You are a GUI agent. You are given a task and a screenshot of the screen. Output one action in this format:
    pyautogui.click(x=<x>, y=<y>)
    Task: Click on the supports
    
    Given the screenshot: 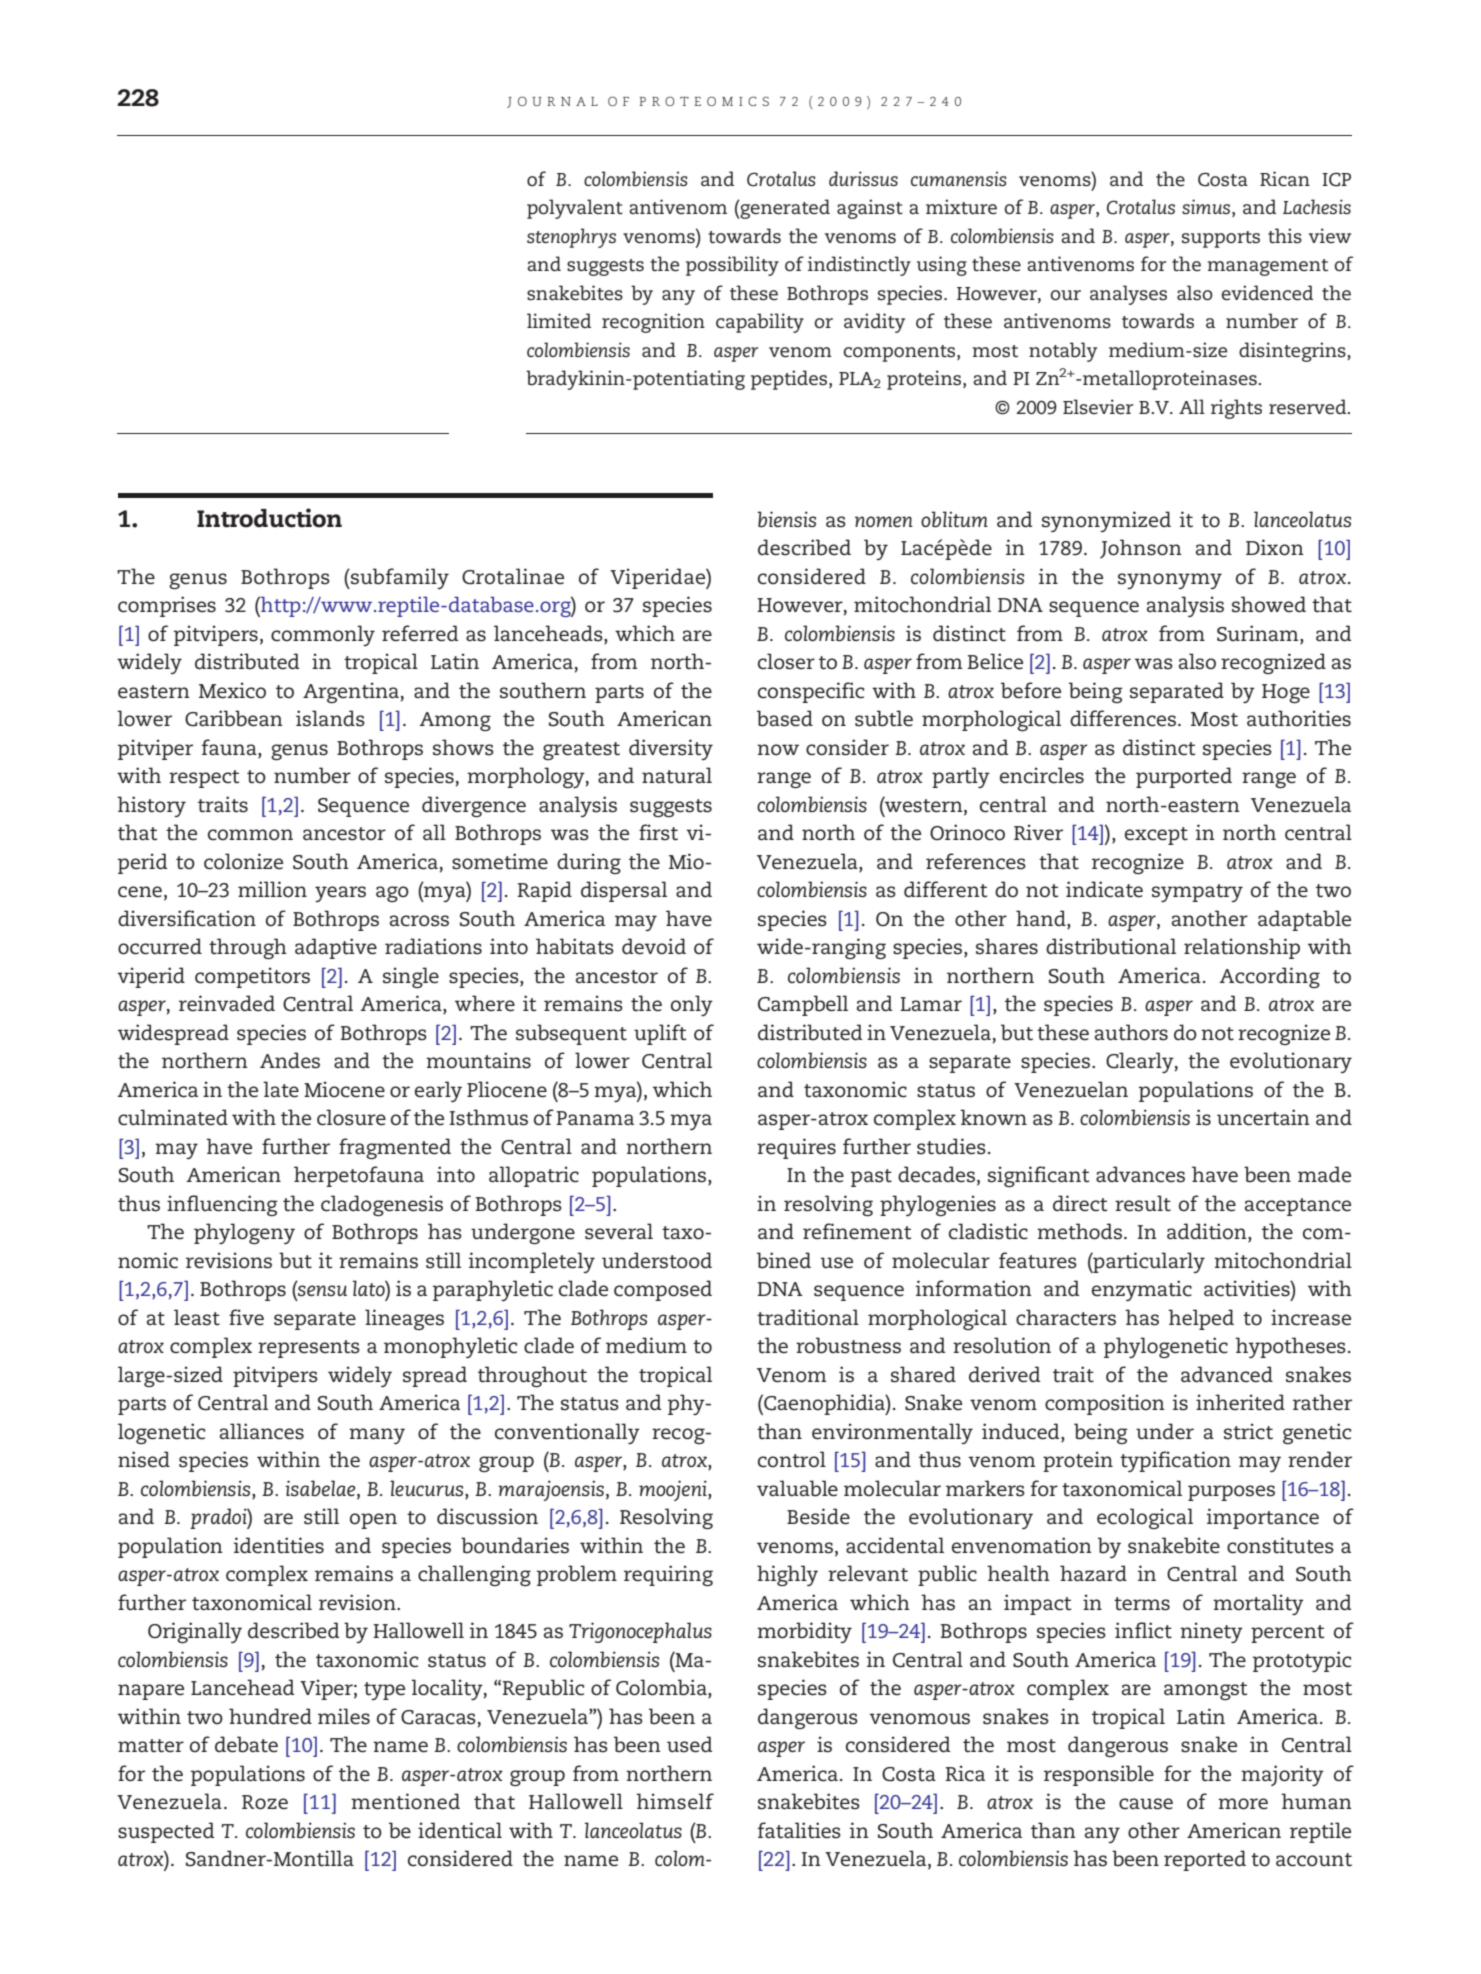 What is the action you would take?
    pyautogui.click(x=1221, y=239)
